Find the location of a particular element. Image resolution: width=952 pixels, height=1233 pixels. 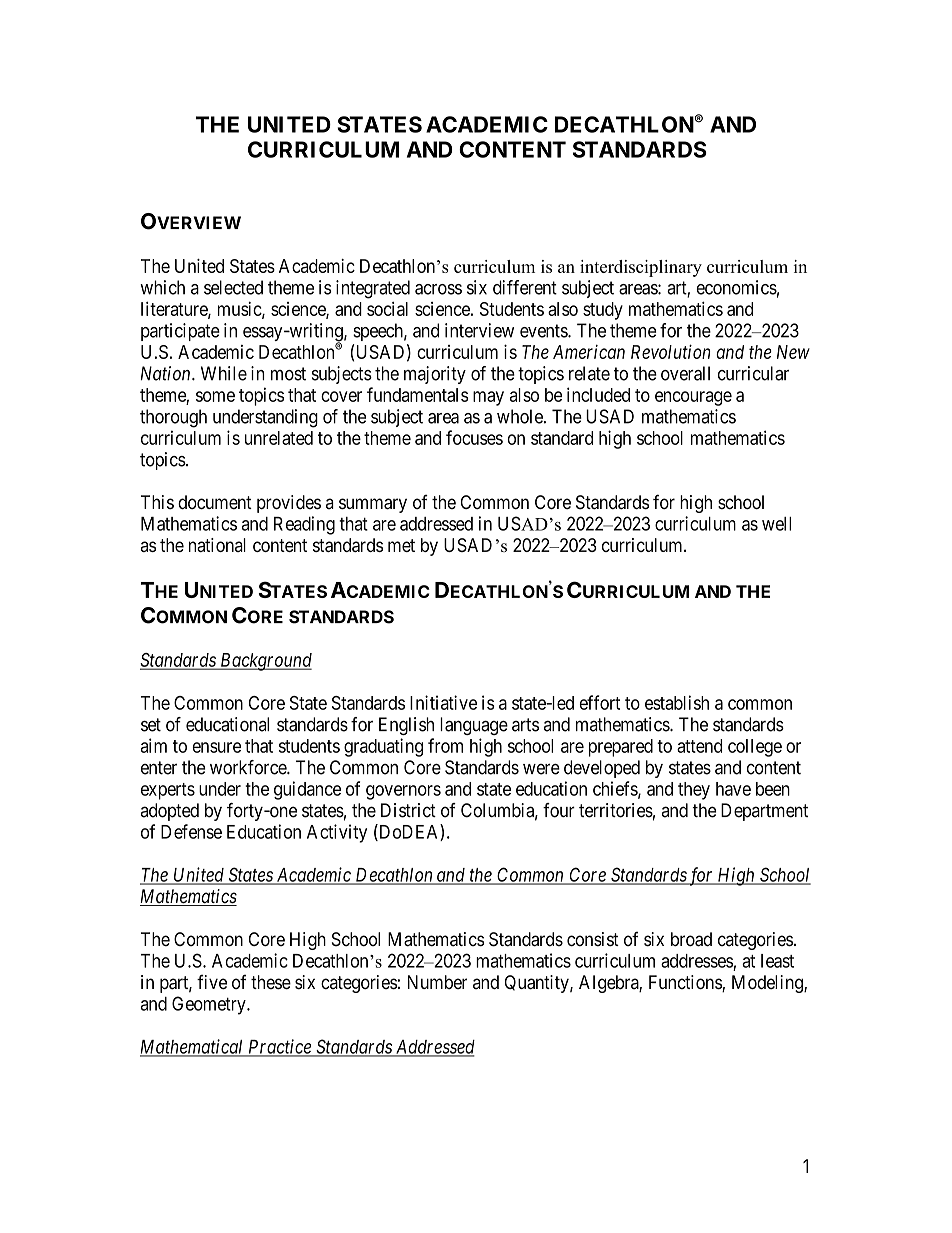

from is located at coordinates (445, 745).
